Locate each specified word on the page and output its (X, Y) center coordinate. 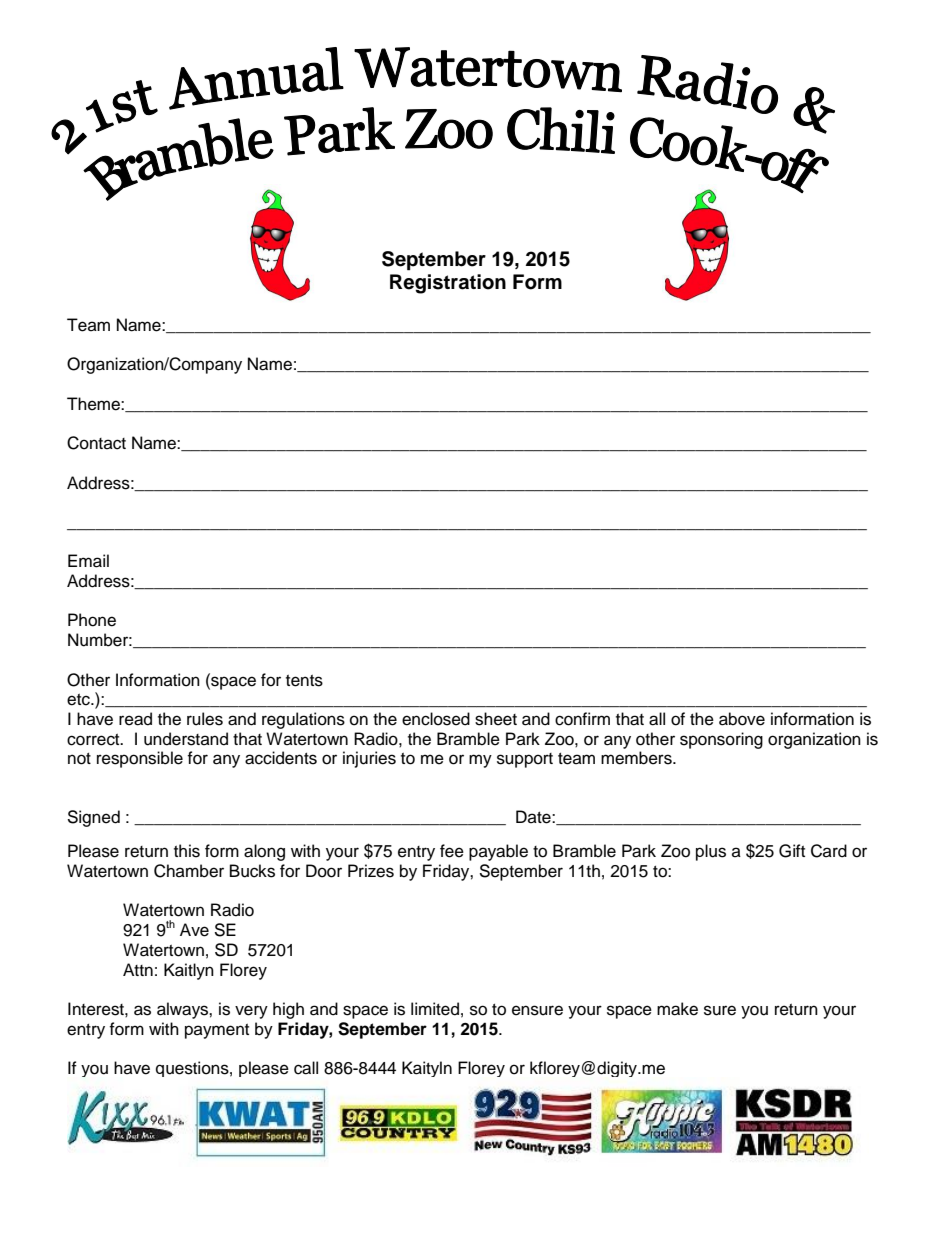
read (135, 719)
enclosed (436, 719)
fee (452, 851)
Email (88, 561)
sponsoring (721, 740)
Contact (96, 443)
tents (304, 681)
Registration (448, 284)
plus (711, 852)
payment (217, 1031)
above (742, 719)
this (187, 851)
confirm (582, 719)
